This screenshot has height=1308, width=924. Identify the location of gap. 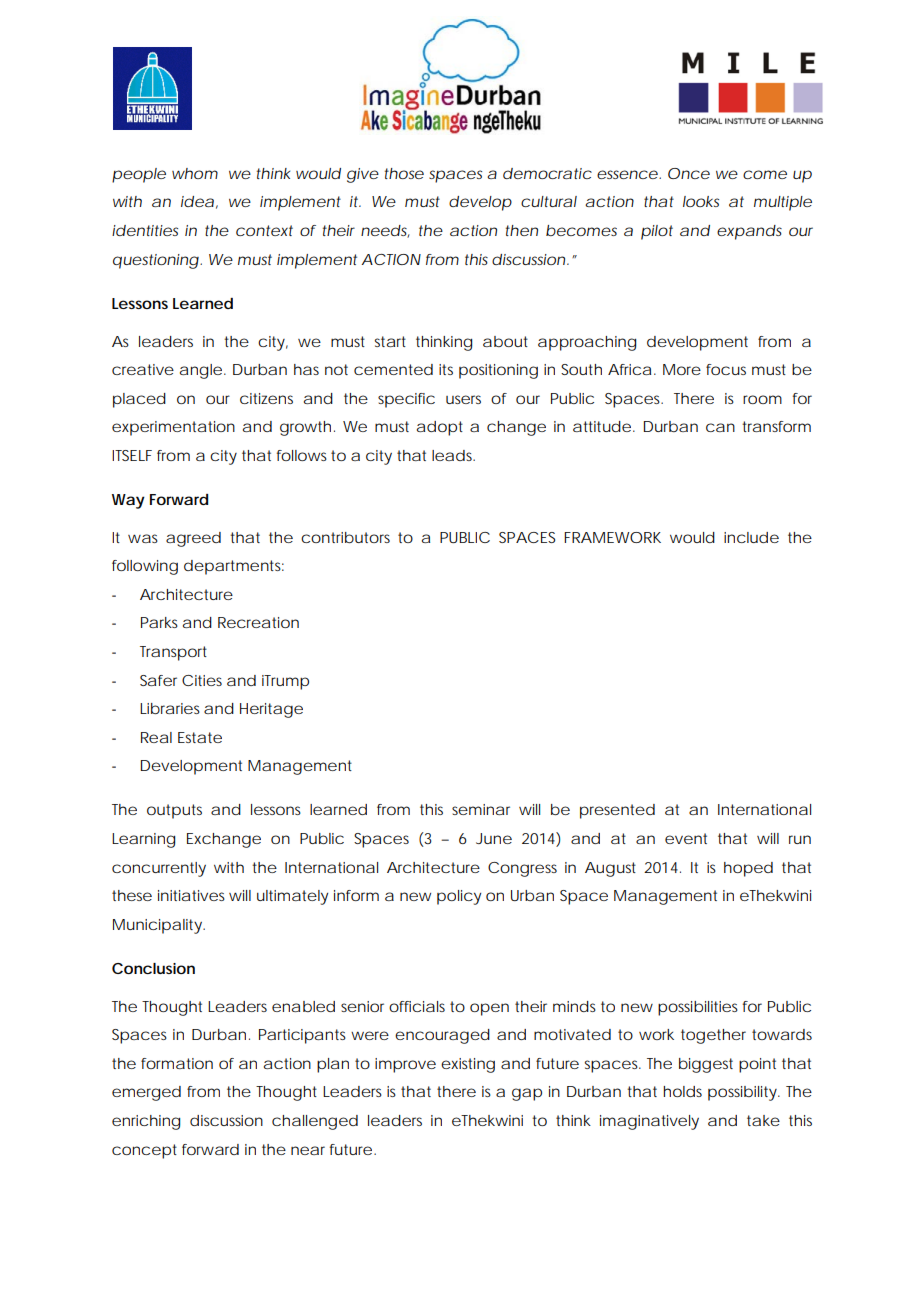
(527, 1094).
